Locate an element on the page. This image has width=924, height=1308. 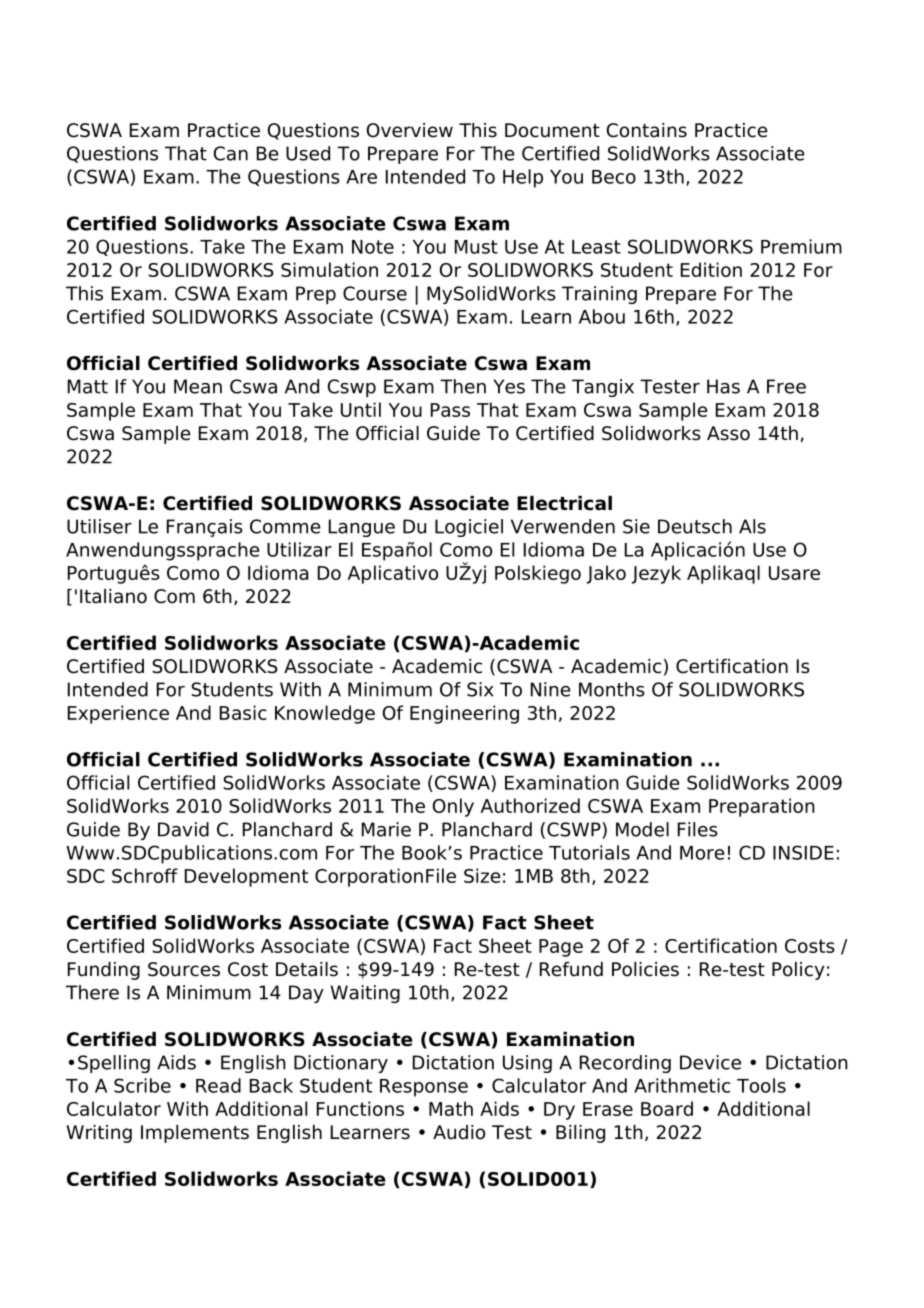
Overview is located at coordinates (410, 130).
